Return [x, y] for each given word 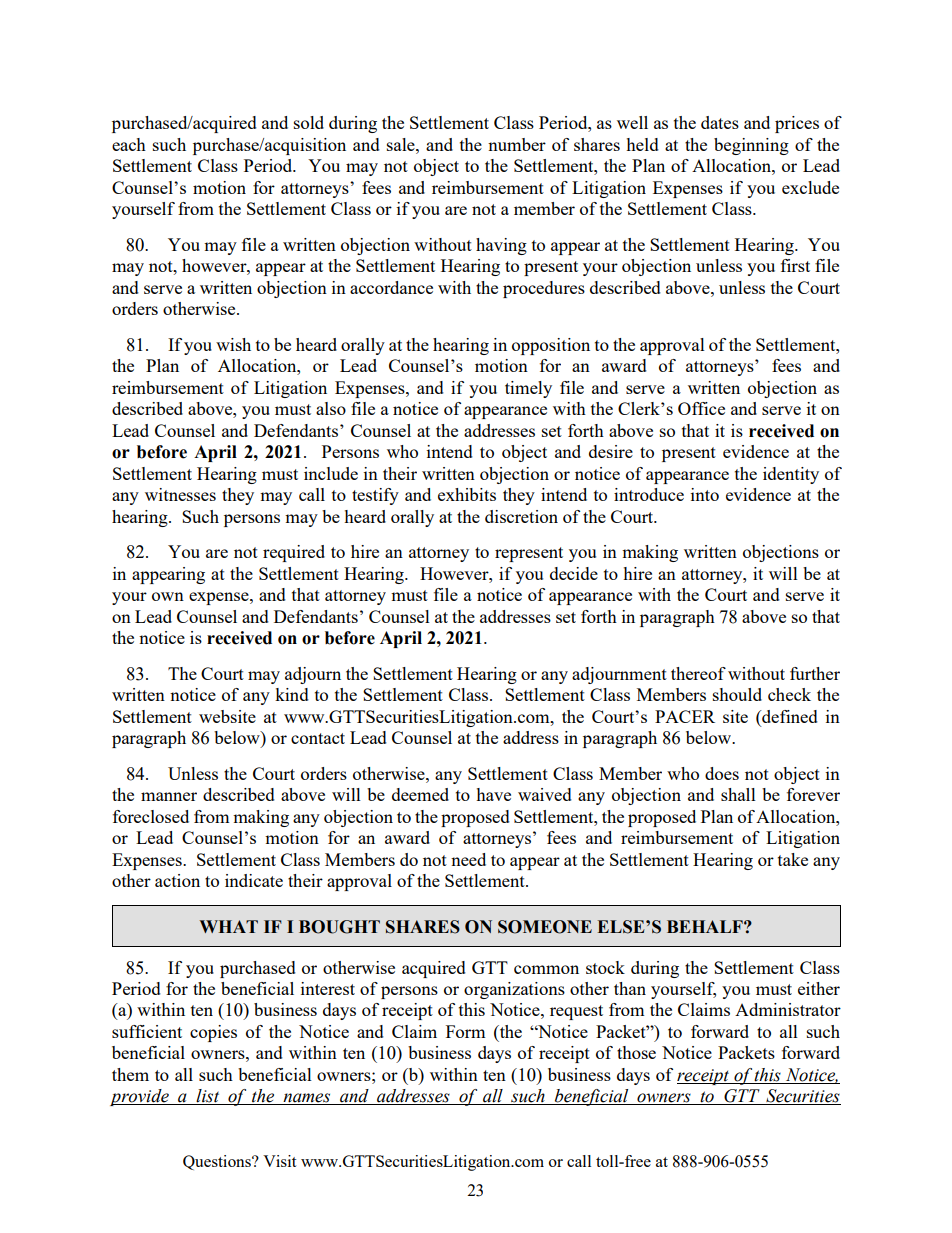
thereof [698, 673]
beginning [751, 146]
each [129, 144]
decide [574, 573]
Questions [218, 1162]
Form [465, 1031]
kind [292, 694]
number [517, 144]
